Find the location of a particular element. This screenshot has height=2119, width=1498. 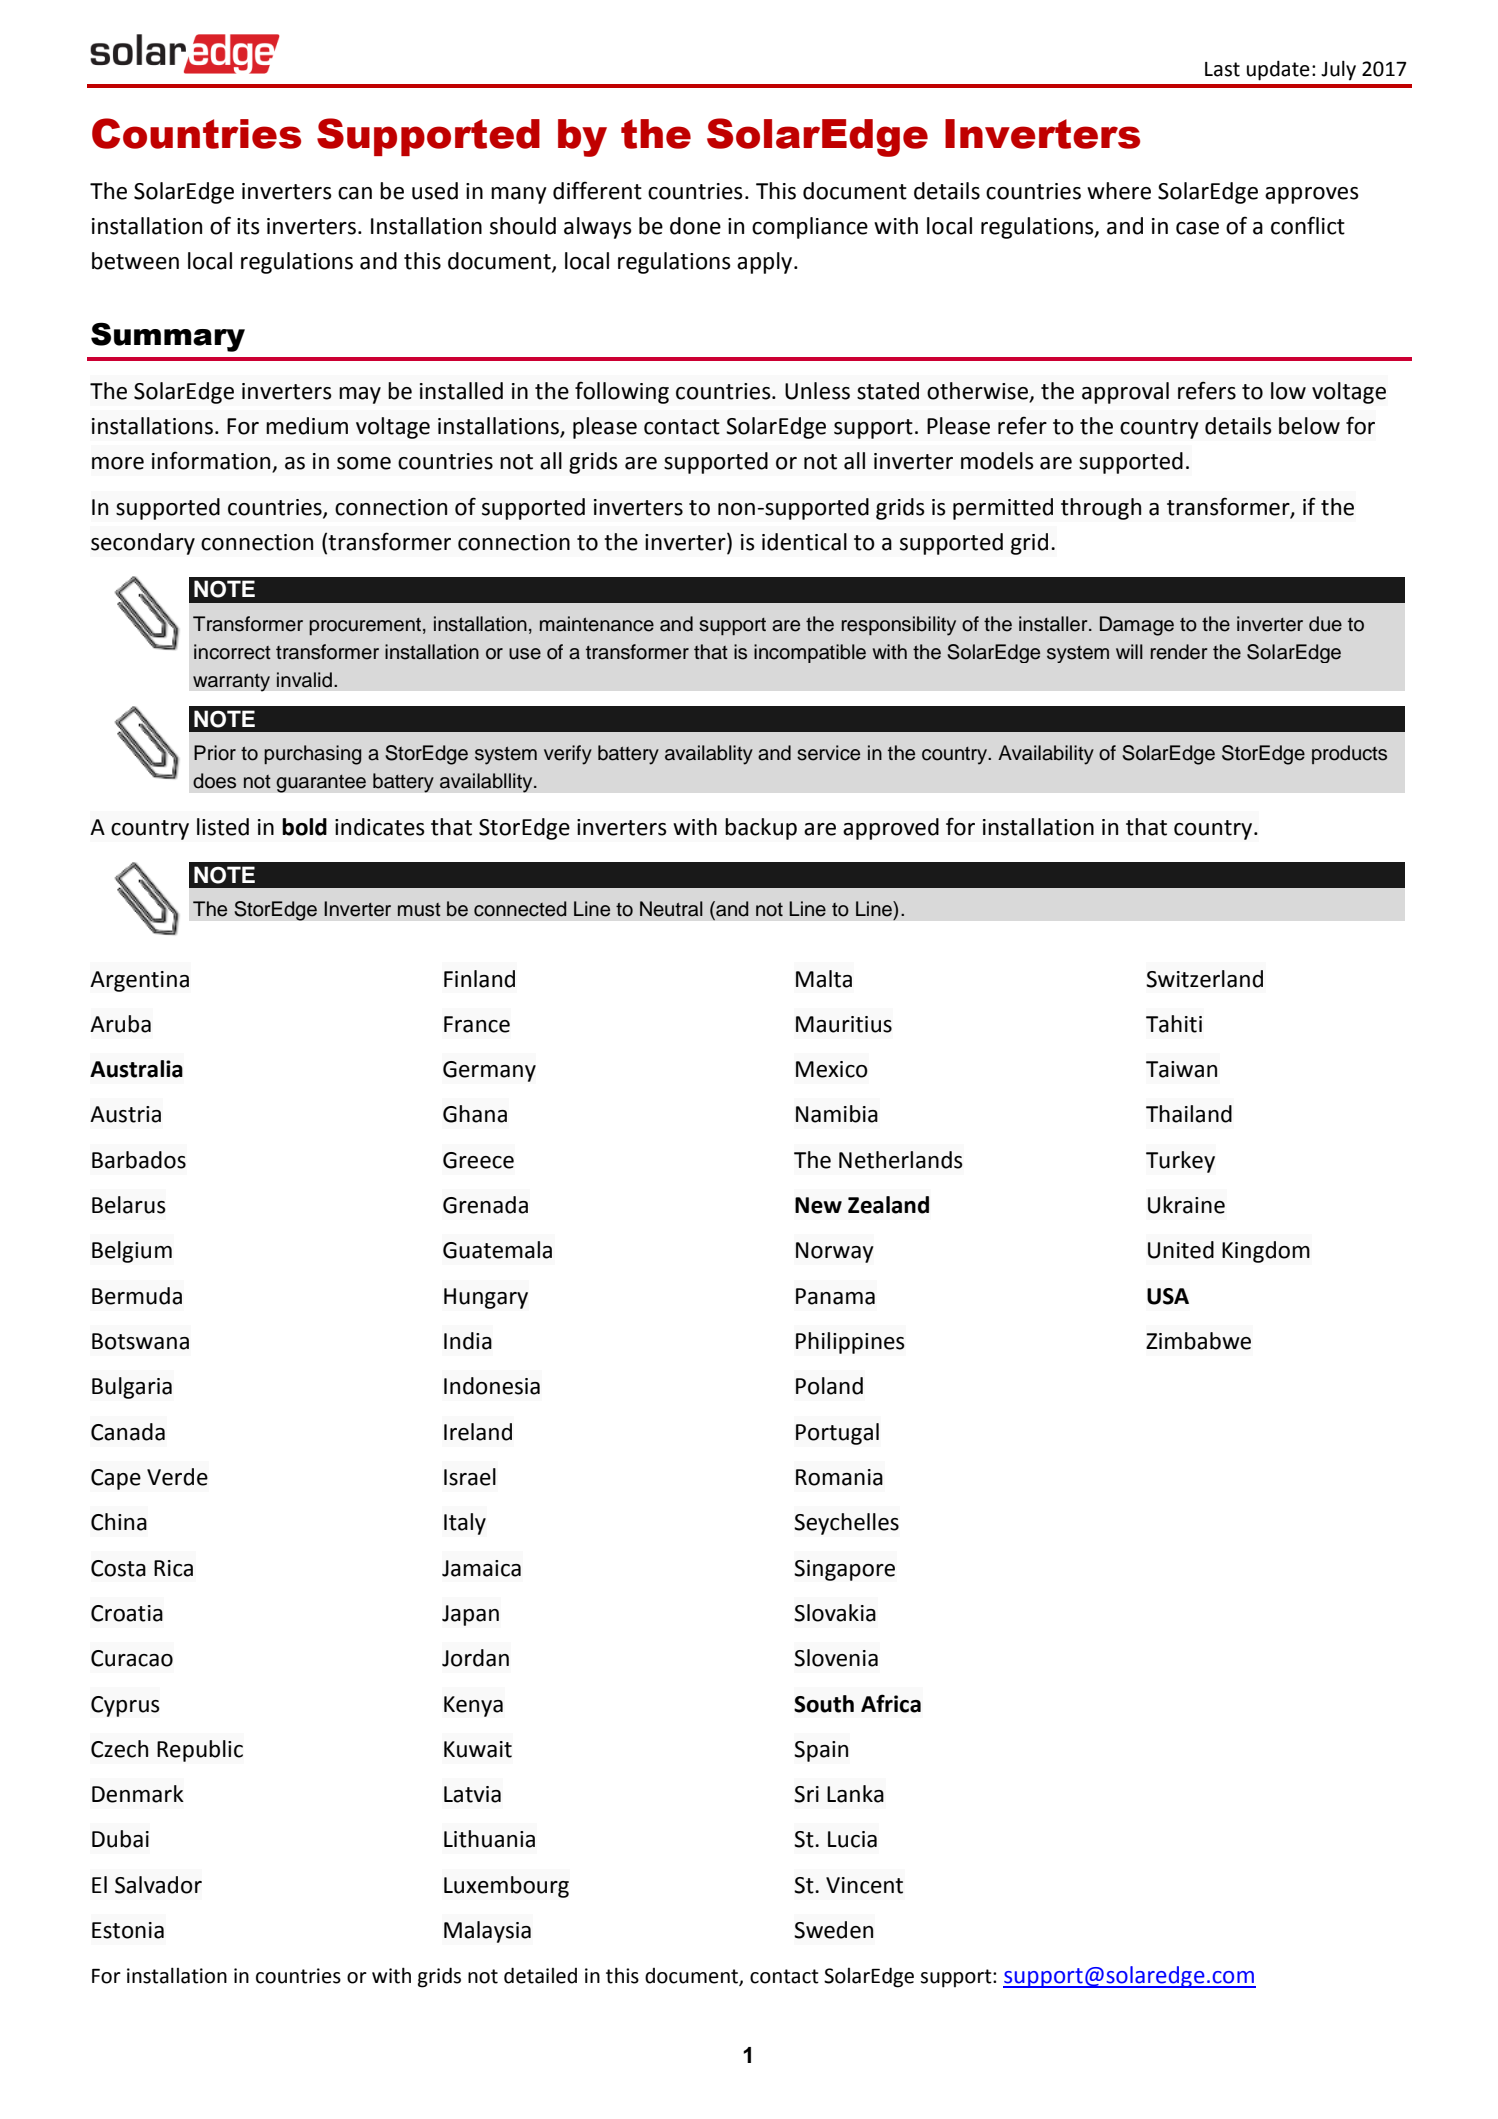

Salvador is located at coordinates (158, 1885).
